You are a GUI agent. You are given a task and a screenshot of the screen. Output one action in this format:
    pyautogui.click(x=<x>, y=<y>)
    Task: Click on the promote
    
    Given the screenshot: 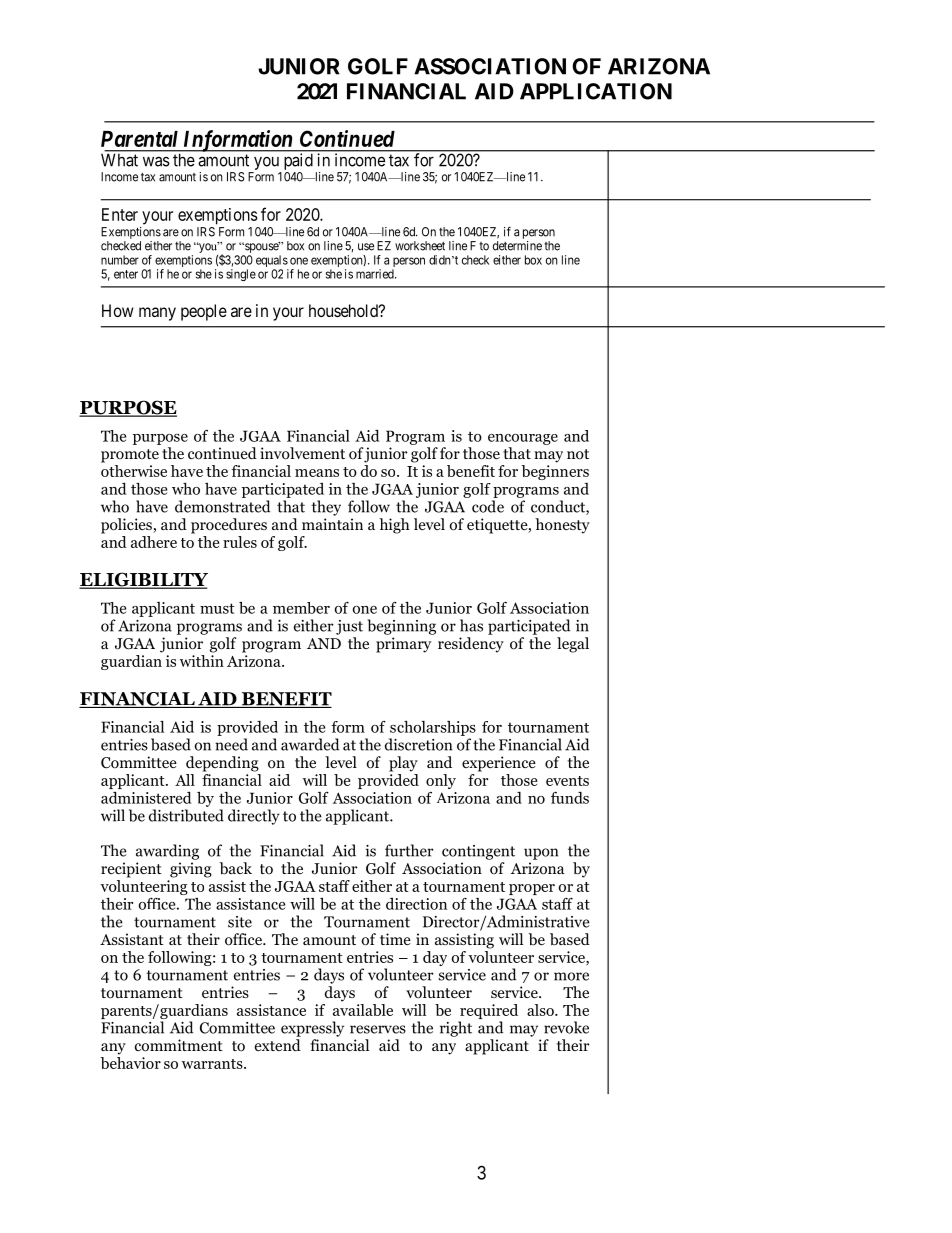 What is the action you would take?
    pyautogui.click(x=130, y=456)
